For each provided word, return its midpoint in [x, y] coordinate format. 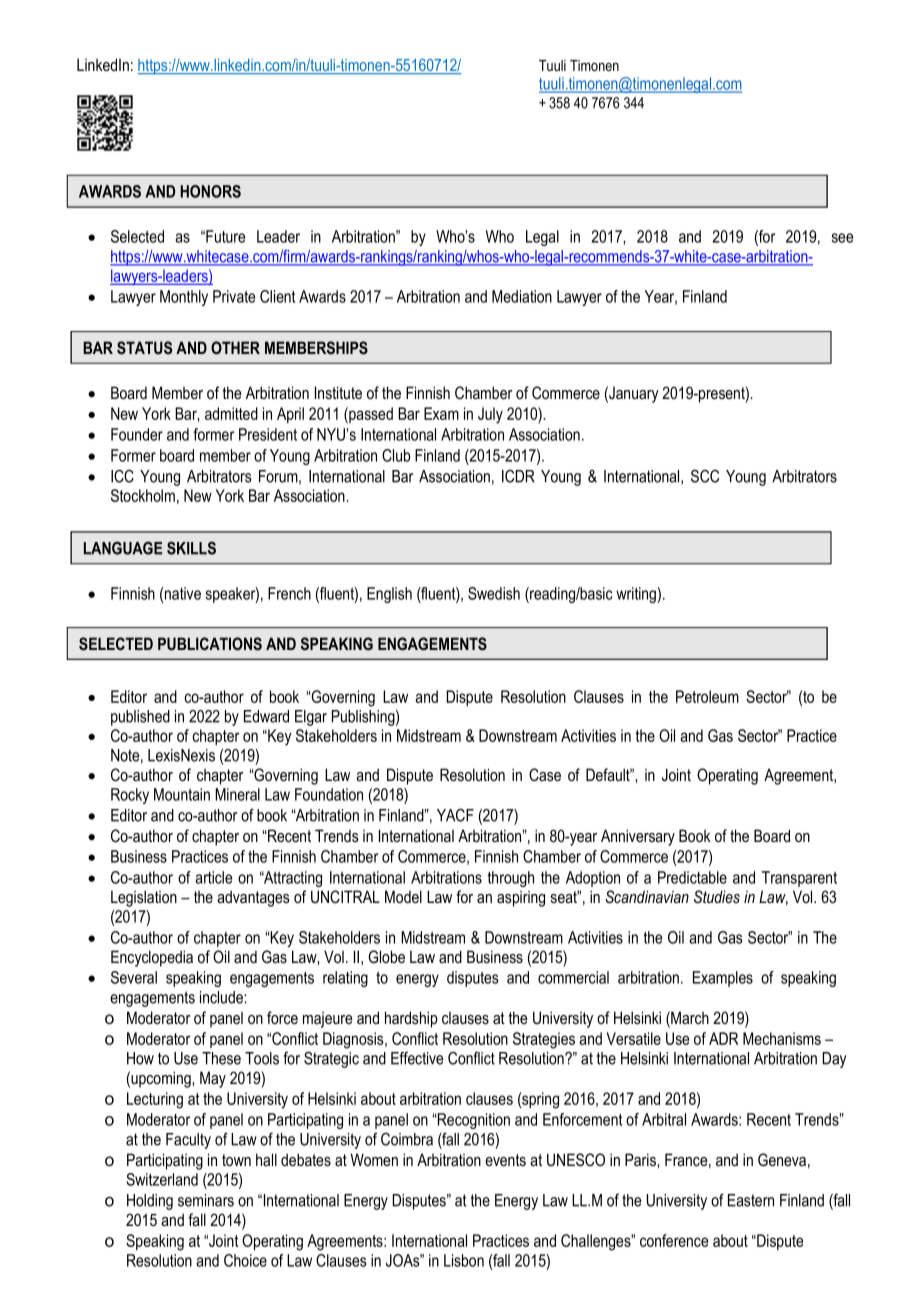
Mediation [522, 296]
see [842, 238]
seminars [206, 1200]
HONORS [210, 191]
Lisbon [464, 1260]
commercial [573, 977]
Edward [266, 716]
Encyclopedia [152, 958]
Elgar [311, 718]
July [490, 415]
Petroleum [707, 696]
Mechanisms [782, 1038]
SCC [705, 476]
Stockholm [143, 495]
